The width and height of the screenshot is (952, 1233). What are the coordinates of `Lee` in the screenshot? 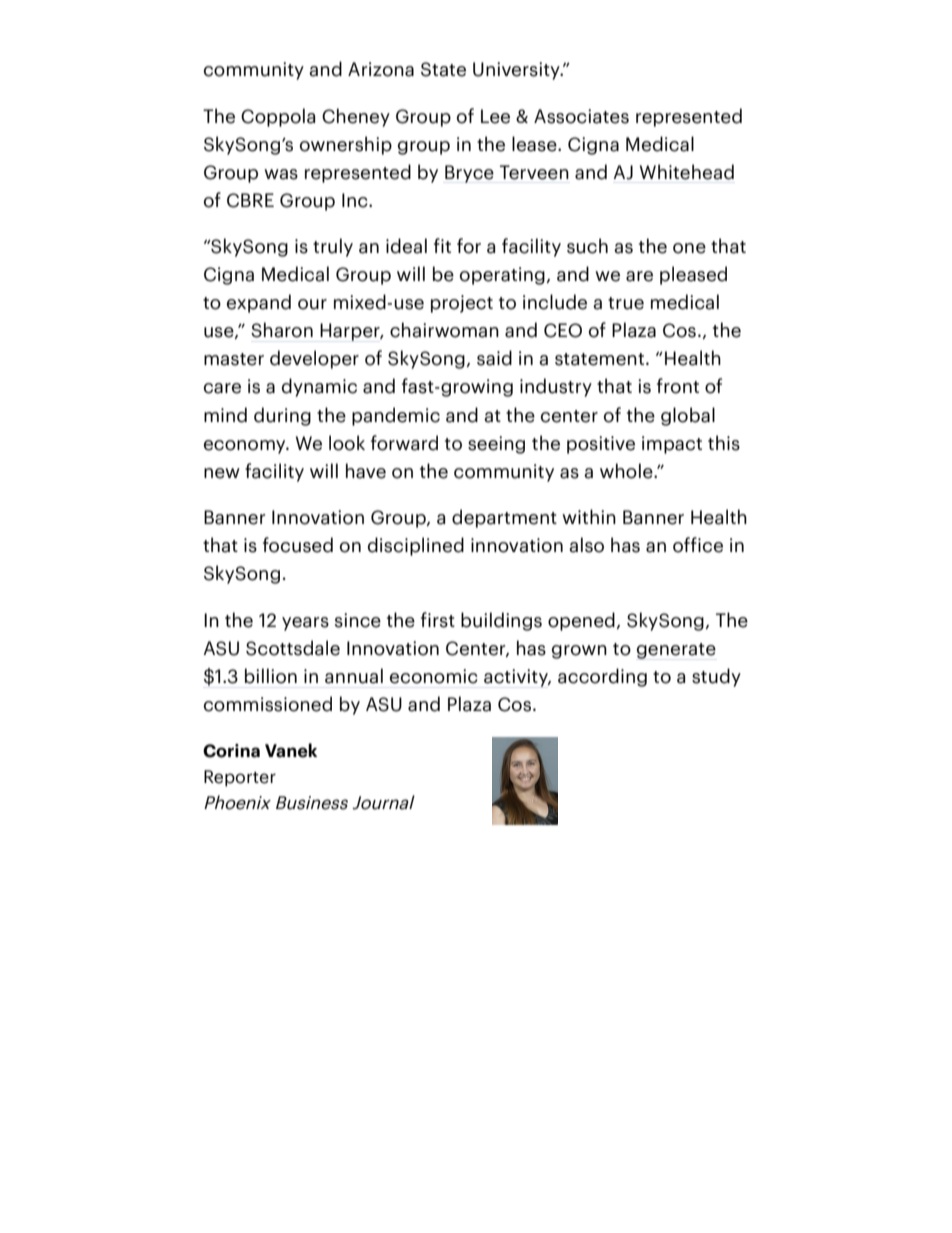 It's located at (495, 116).
